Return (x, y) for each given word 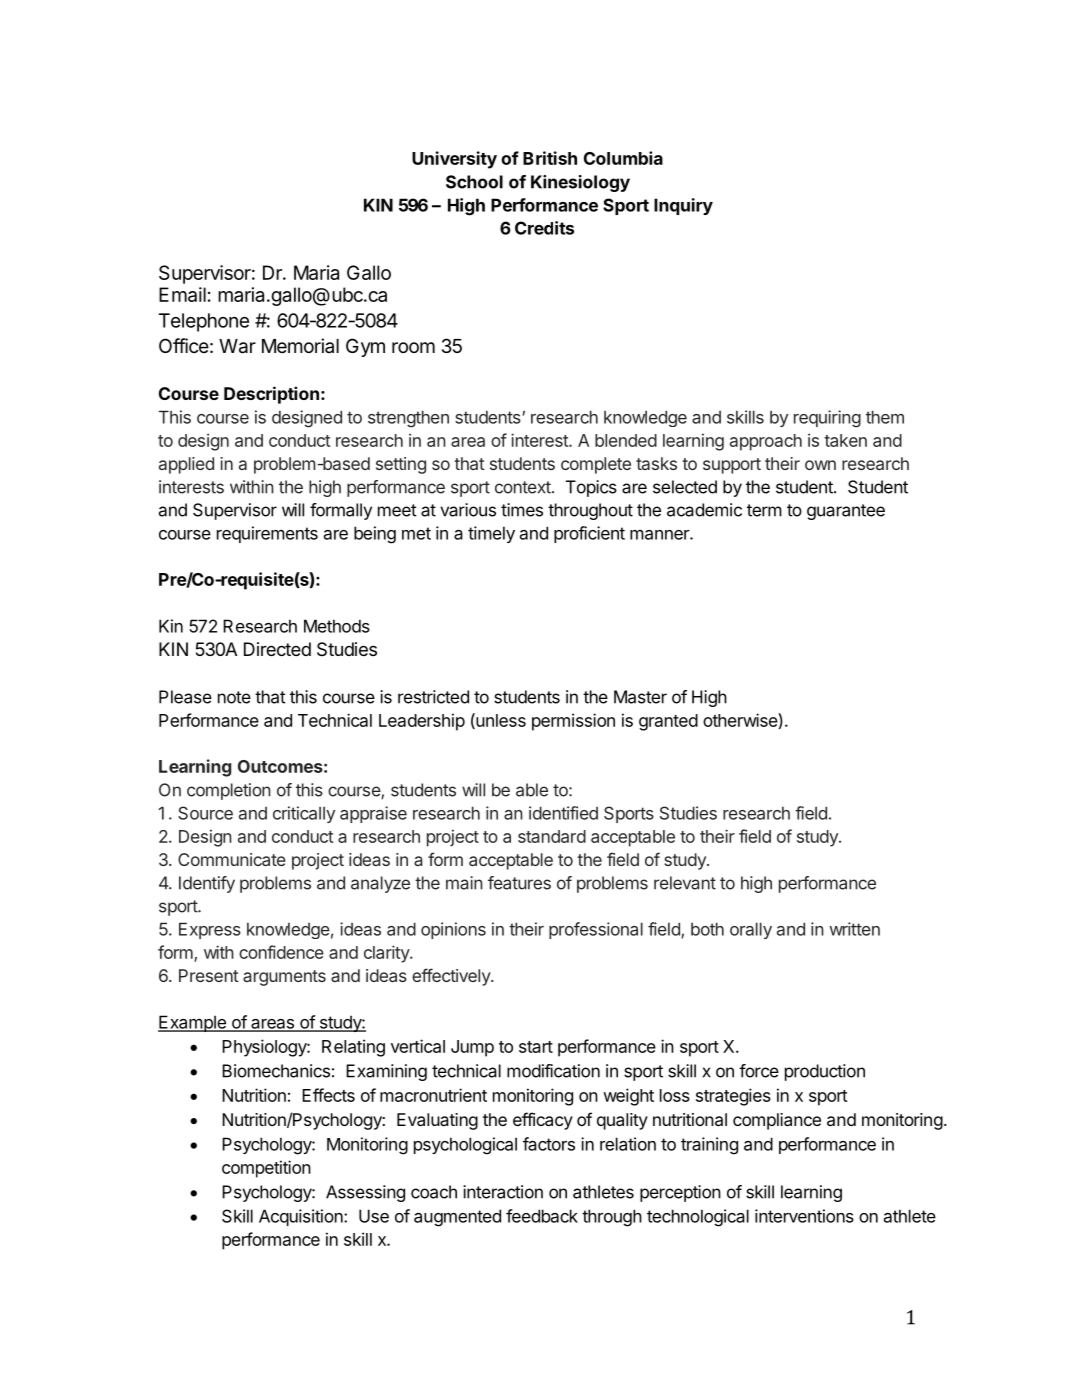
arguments (284, 978)
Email (182, 294)
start (536, 1047)
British (550, 158)
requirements (267, 534)
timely (491, 534)
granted (668, 722)
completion (229, 791)
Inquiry (683, 206)
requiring (827, 419)
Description (271, 395)
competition (266, 1169)
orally (751, 930)
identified (563, 813)
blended (626, 440)
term (764, 510)
